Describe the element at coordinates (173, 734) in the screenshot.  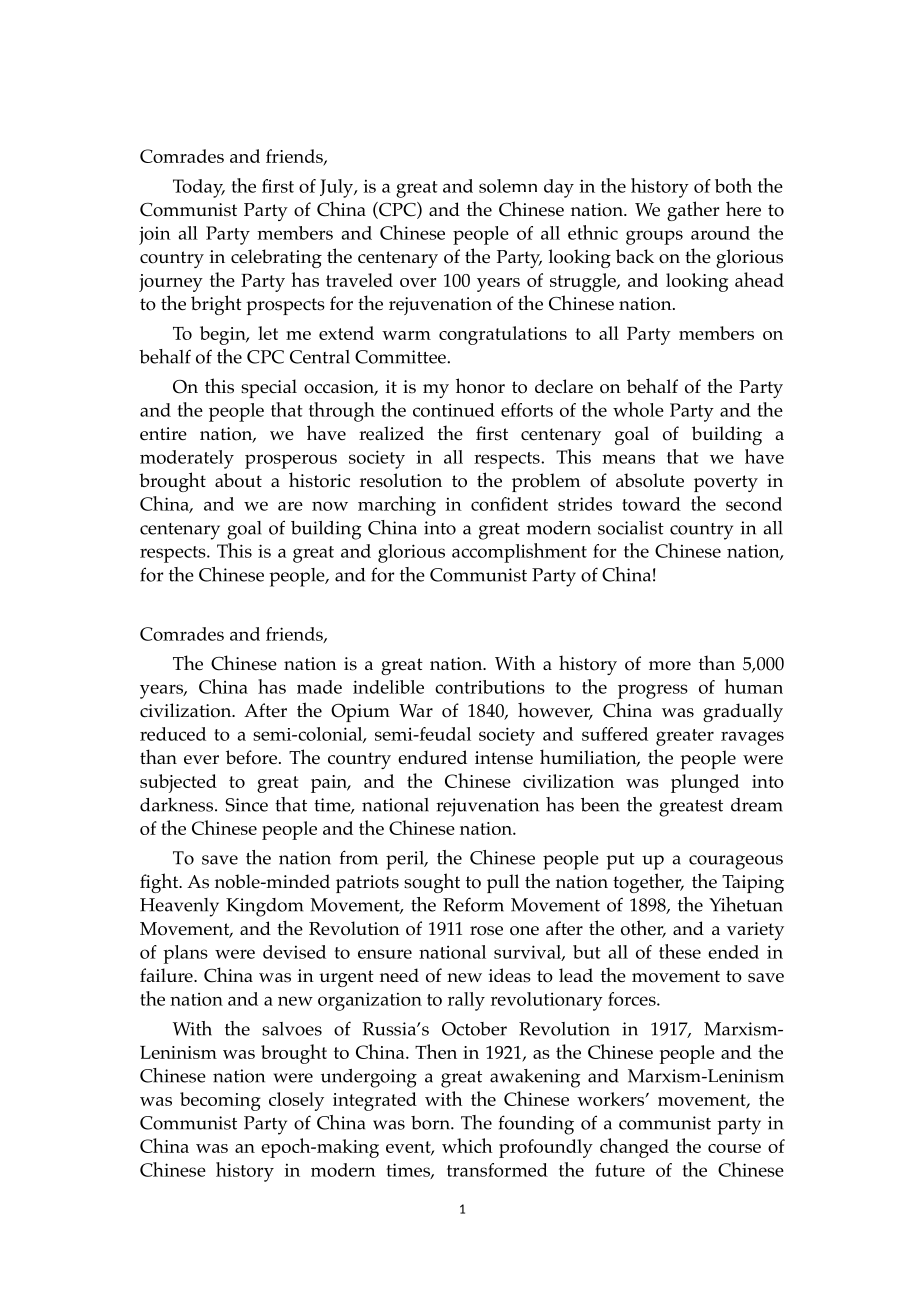
I see `reduced` at that location.
